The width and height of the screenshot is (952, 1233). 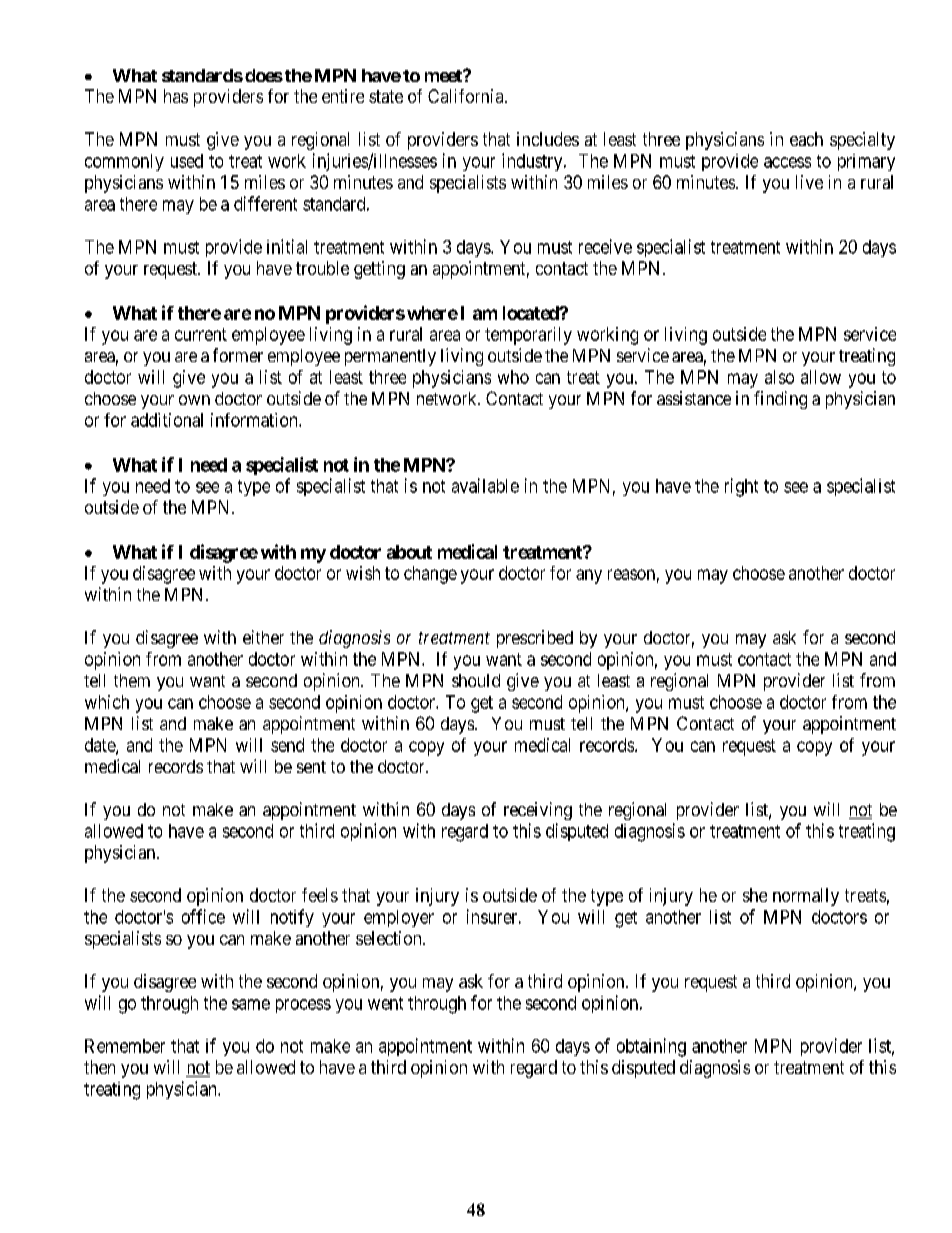 I want to click on has, so click(x=176, y=96).
